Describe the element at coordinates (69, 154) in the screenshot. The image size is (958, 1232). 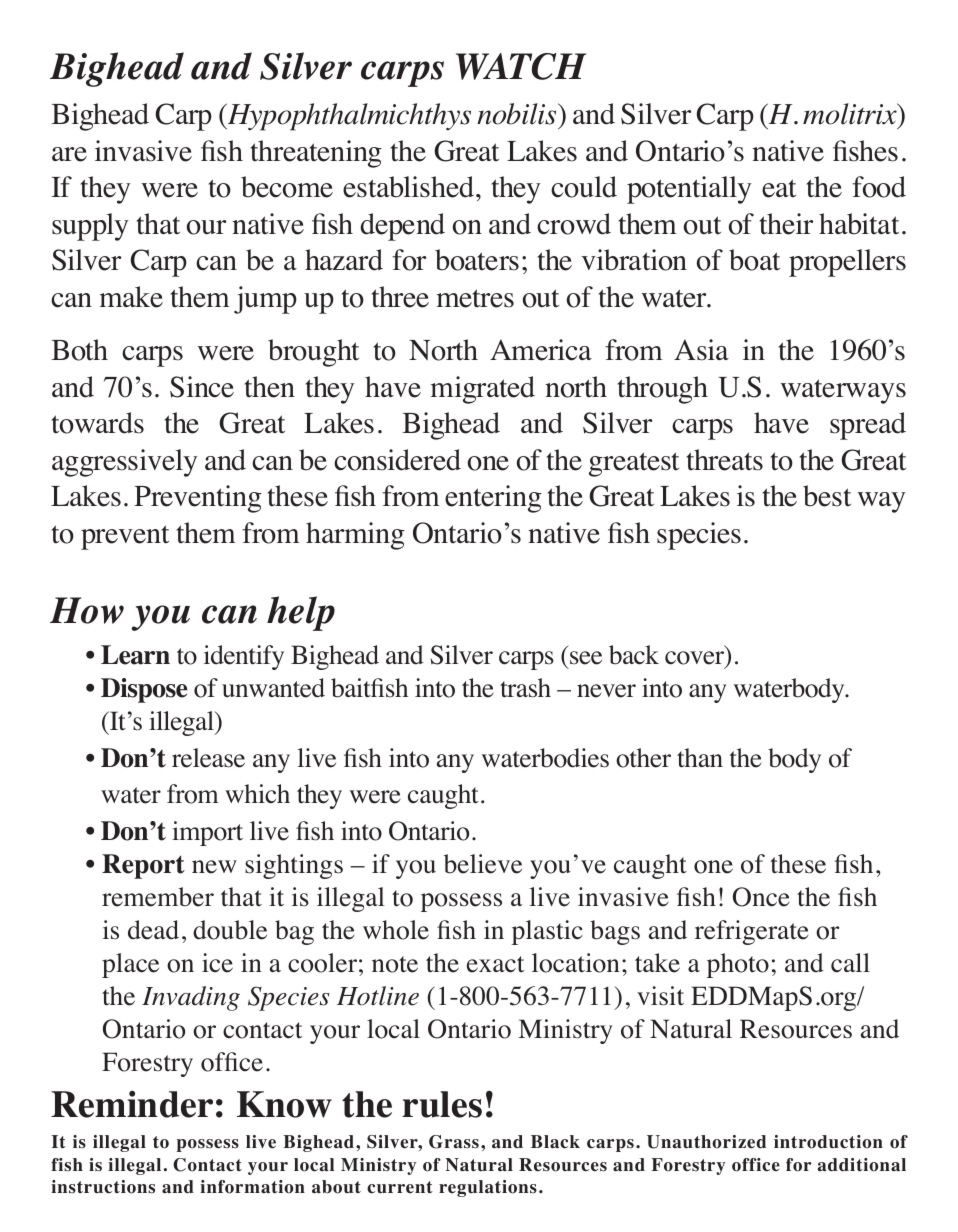
I see `are` at that location.
